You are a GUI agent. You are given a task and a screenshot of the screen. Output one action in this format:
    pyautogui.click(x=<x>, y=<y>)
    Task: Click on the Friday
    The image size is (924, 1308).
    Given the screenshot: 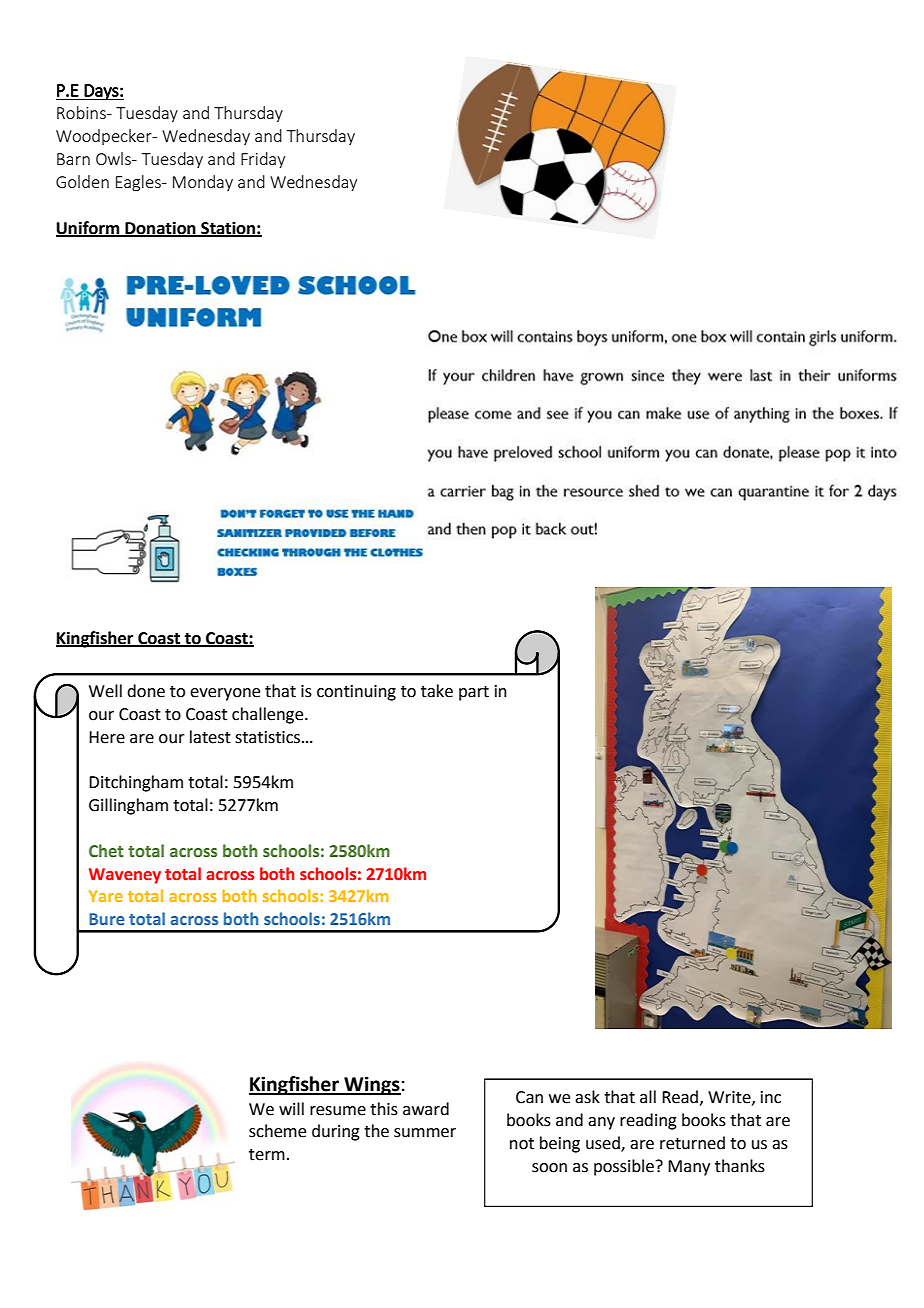 What is the action you would take?
    pyautogui.click(x=263, y=160)
